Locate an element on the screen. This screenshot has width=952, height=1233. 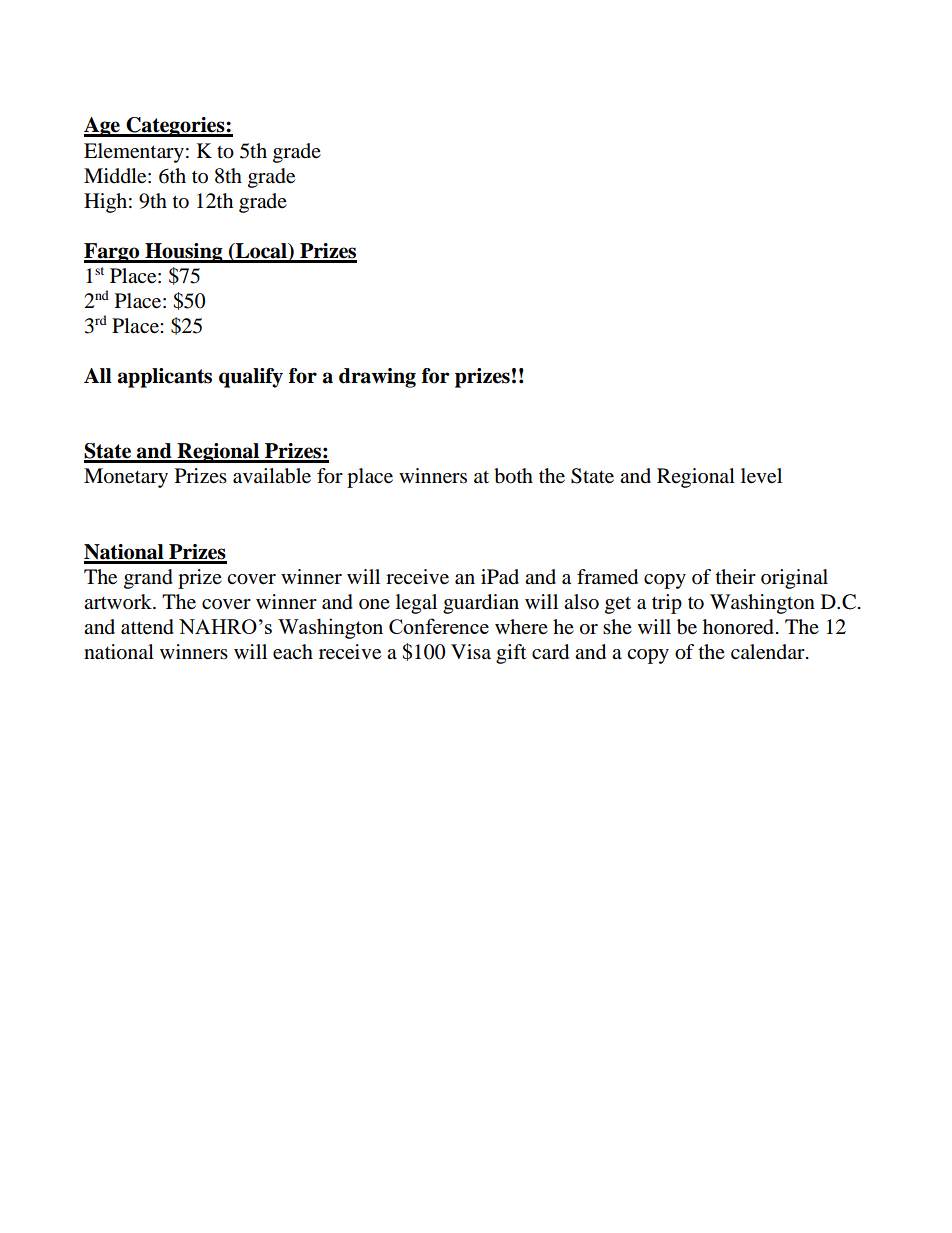
Fargo is located at coordinates (113, 253).
